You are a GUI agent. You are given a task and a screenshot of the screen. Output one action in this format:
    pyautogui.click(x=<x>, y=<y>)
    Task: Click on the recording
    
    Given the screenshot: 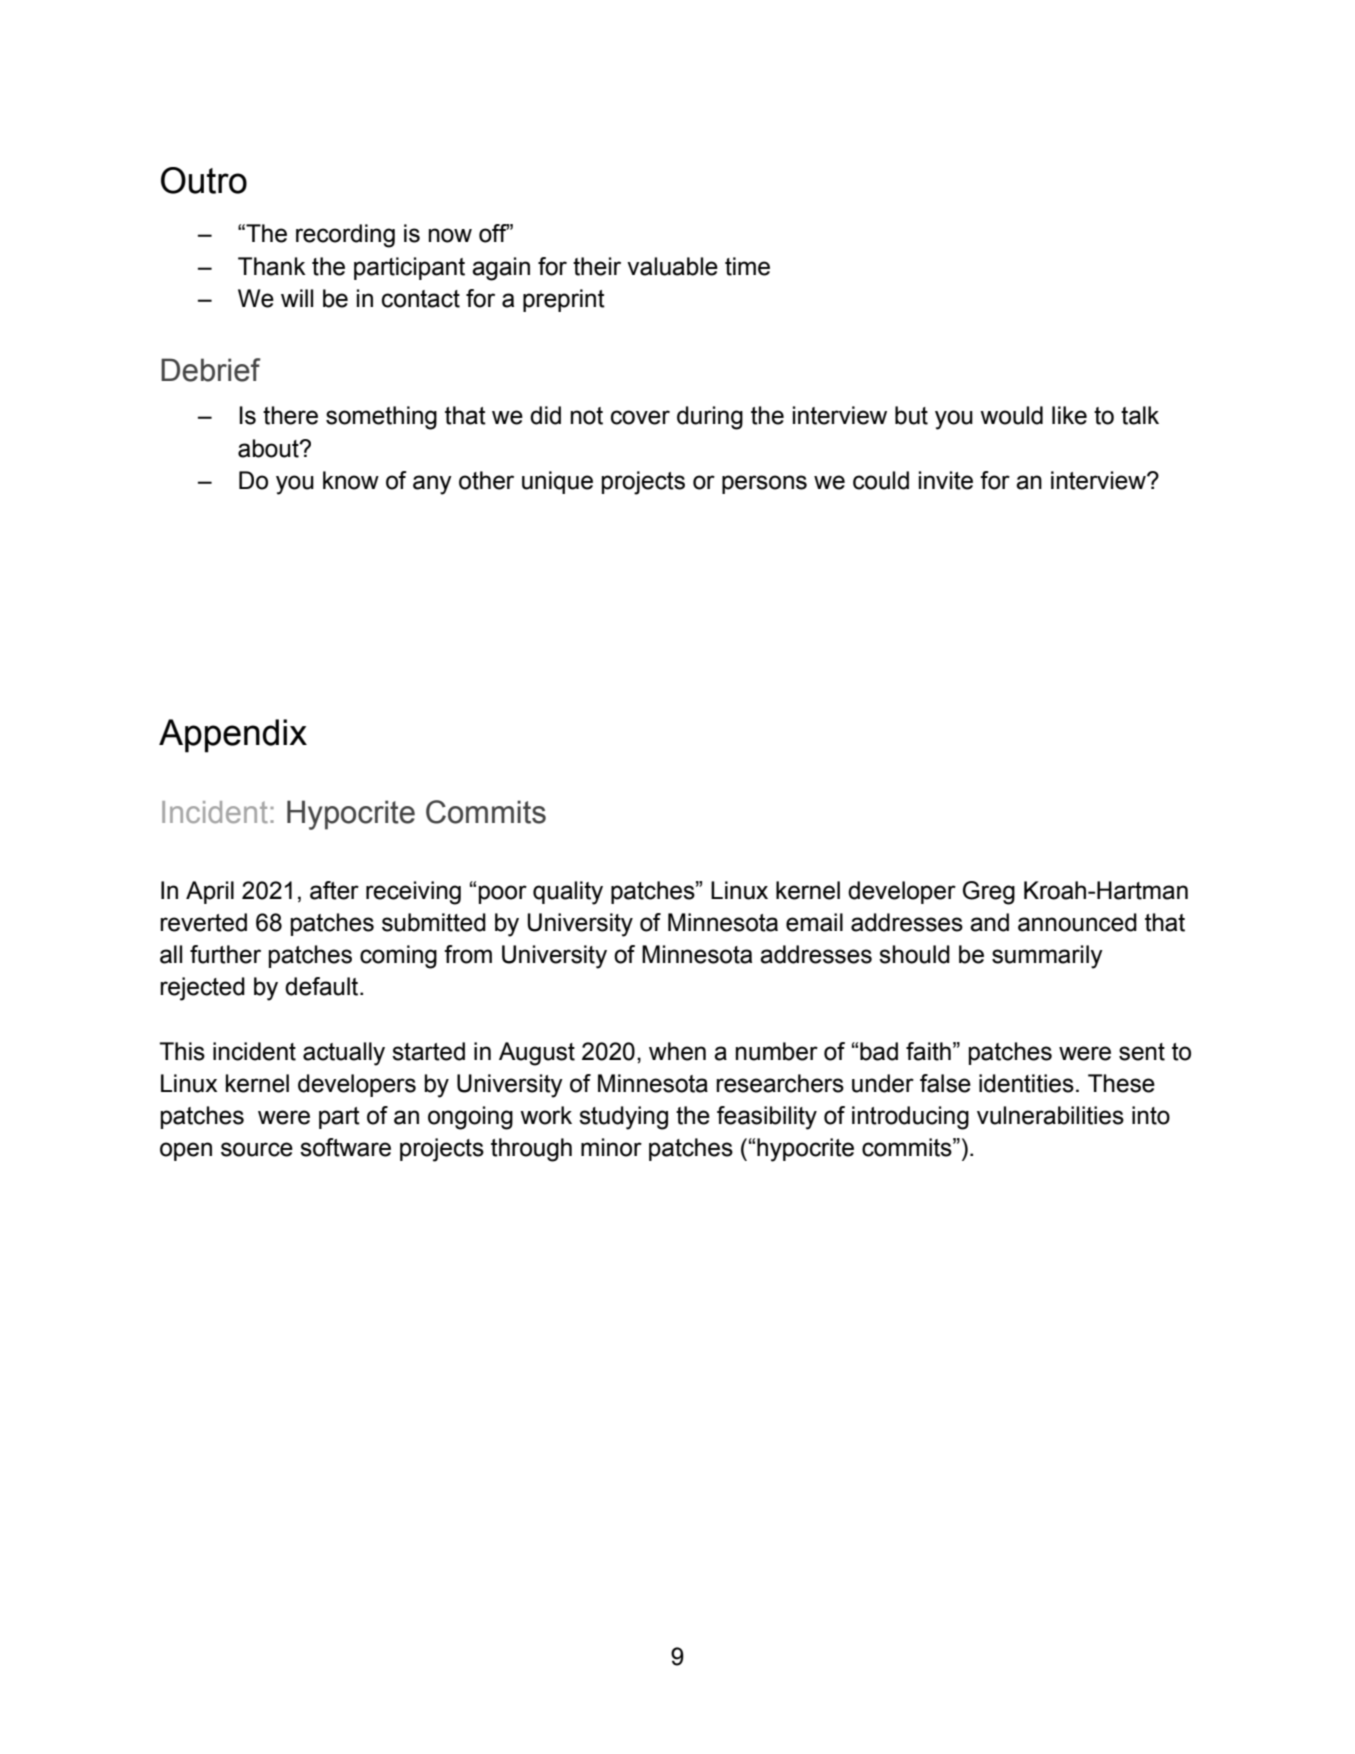 What is the action you would take?
    pyautogui.click(x=345, y=236)
